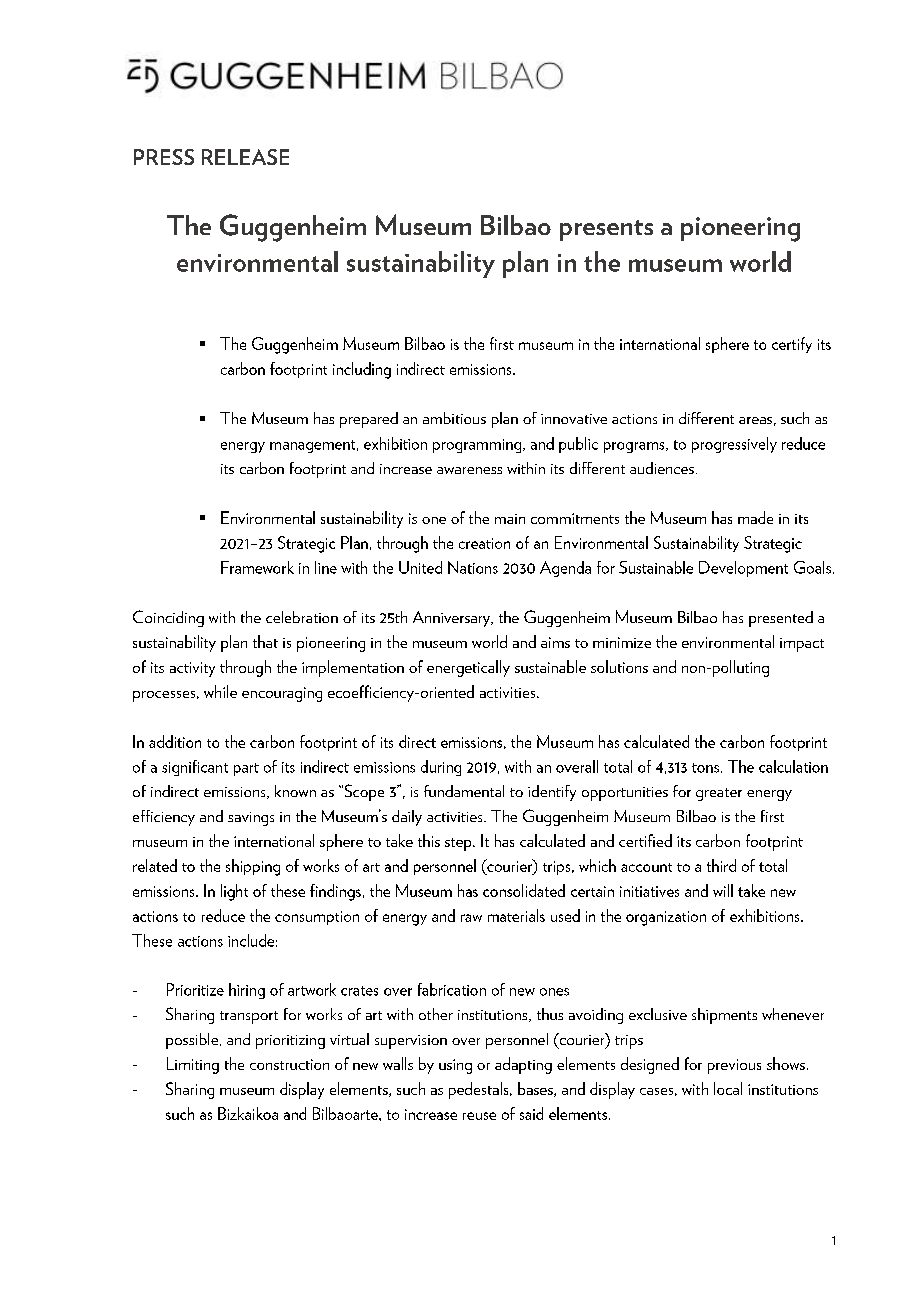 The height and width of the screenshot is (1308, 924). Describe the element at coordinates (245, 157) in the screenshot. I see `RELEASE` at that location.
